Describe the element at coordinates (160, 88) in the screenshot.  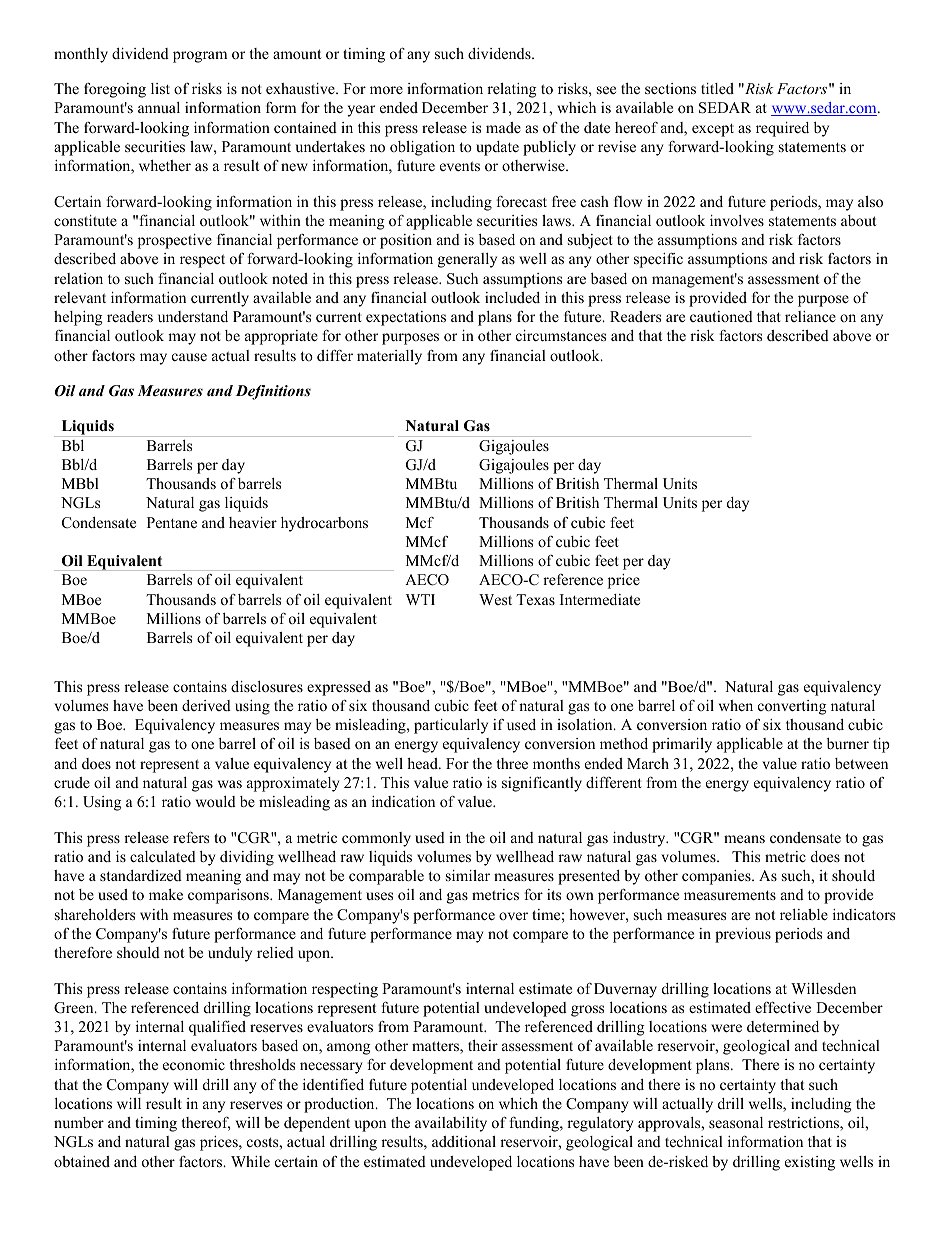
I see `list` at that location.
